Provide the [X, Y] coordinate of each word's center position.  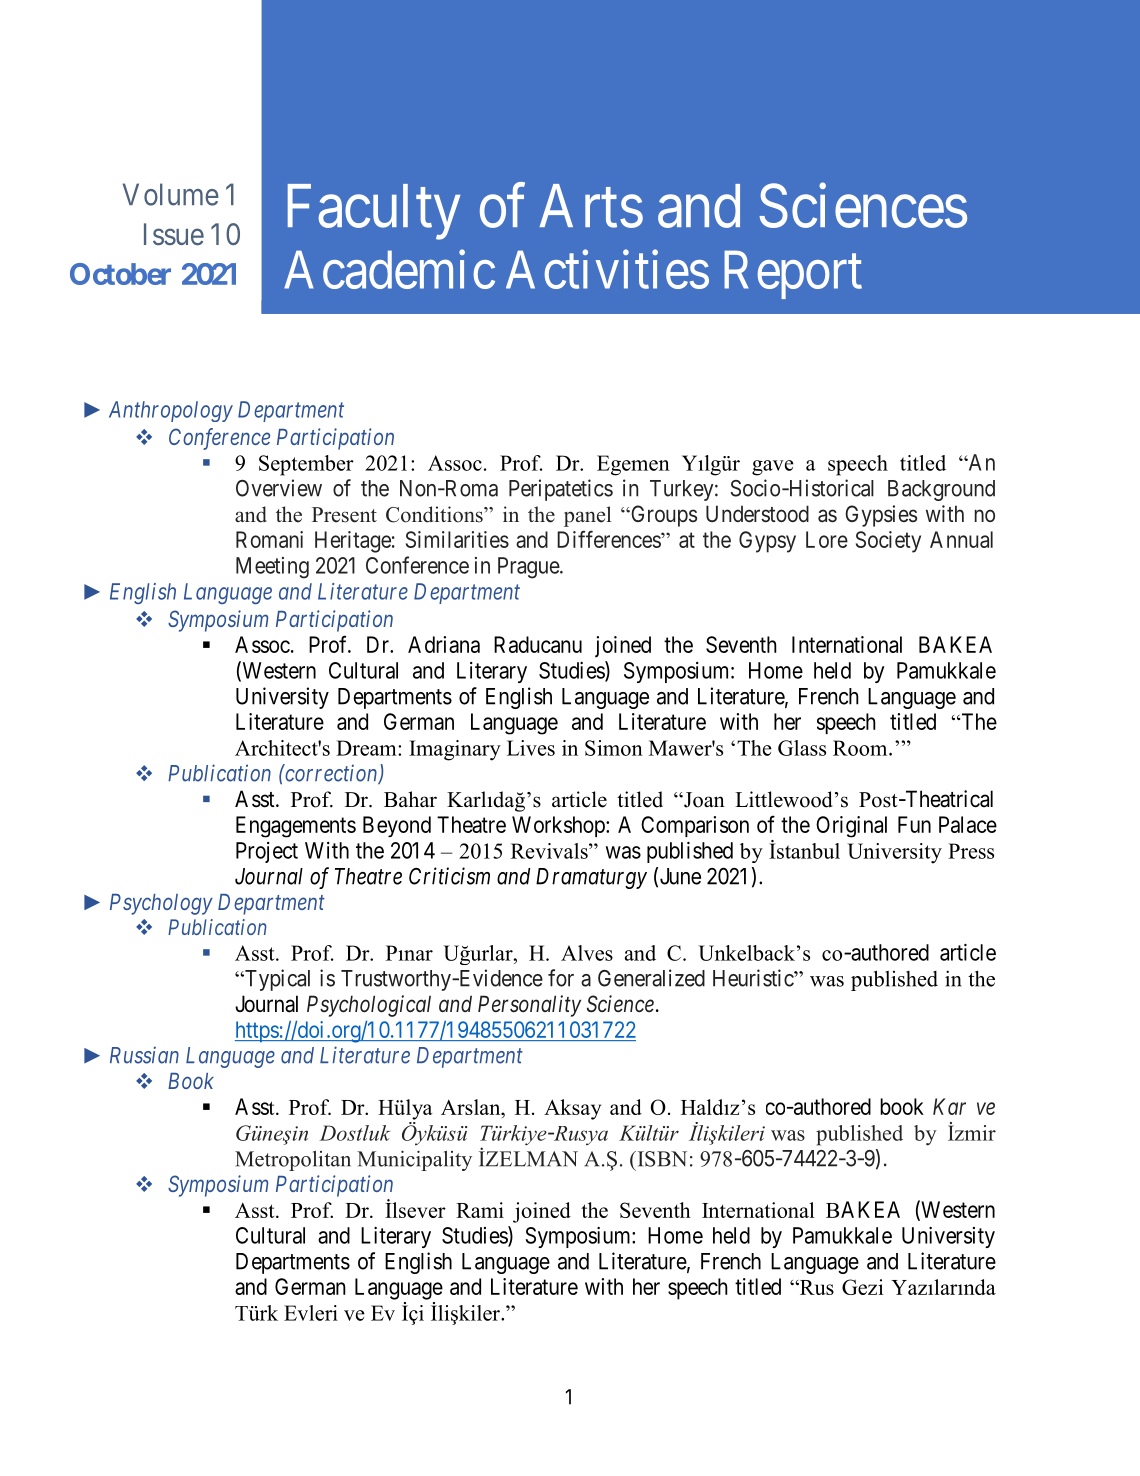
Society [888, 542]
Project [267, 852]
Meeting [272, 568]
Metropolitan [293, 1161]
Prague [529, 568]
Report [793, 275]
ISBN [661, 1159]
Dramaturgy [591, 878]
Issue [174, 234]
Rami [480, 1210]
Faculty [374, 212]
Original [851, 827]
